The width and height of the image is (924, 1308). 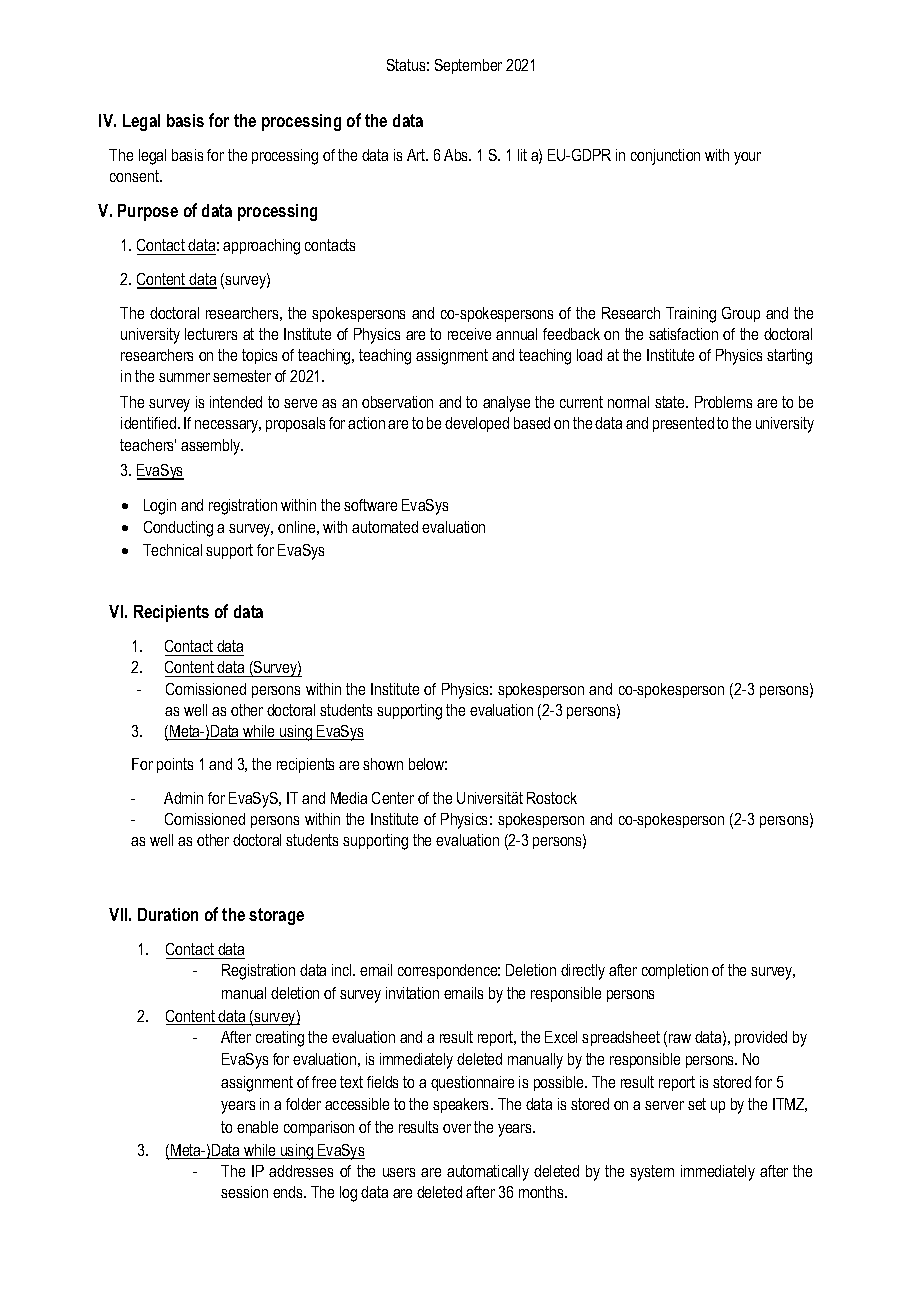 What do you see at coordinates (172, 550) in the image?
I see `Technical` at bounding box center [172, 550].
